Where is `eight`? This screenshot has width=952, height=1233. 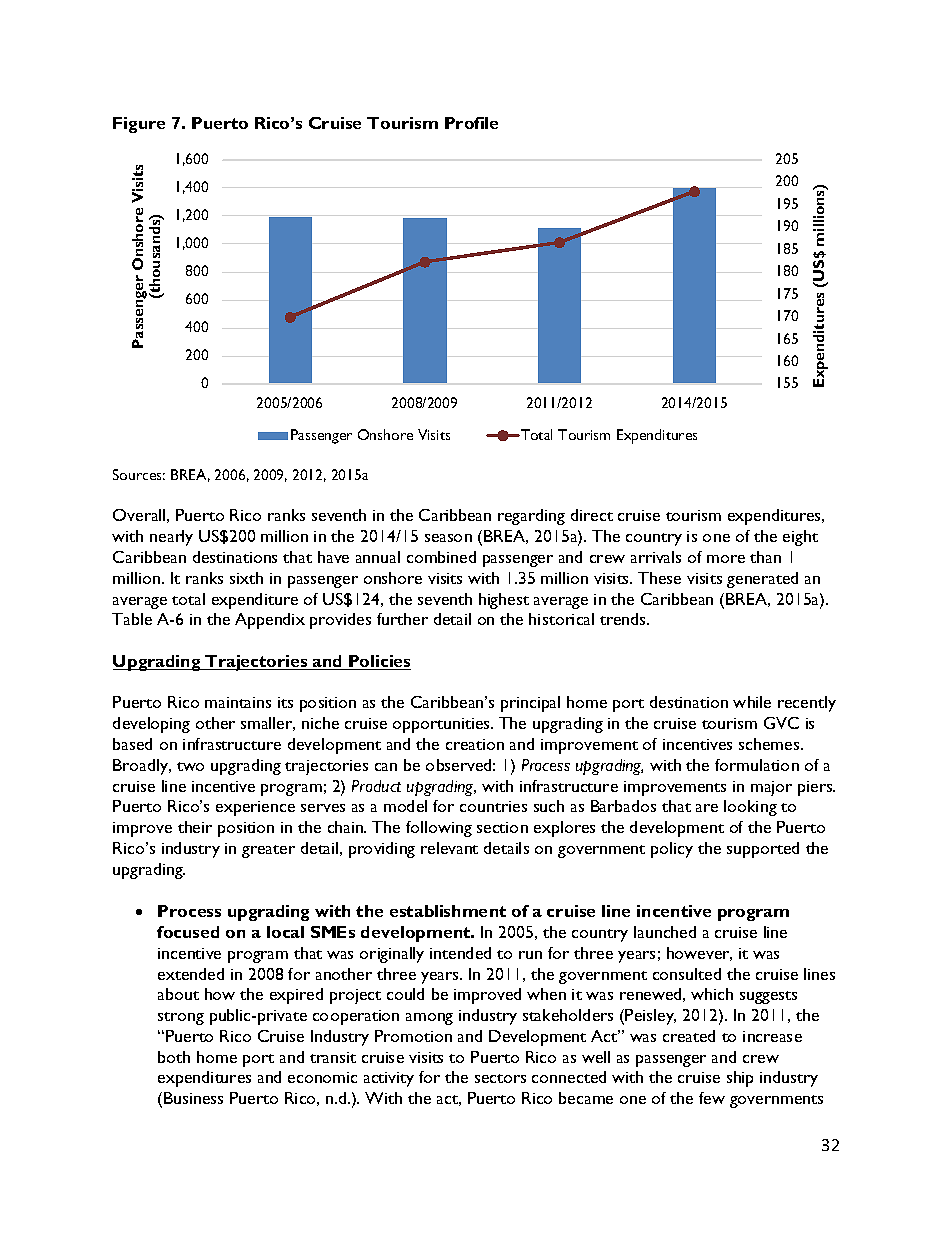 eight is located at coordinates (800, 538).
